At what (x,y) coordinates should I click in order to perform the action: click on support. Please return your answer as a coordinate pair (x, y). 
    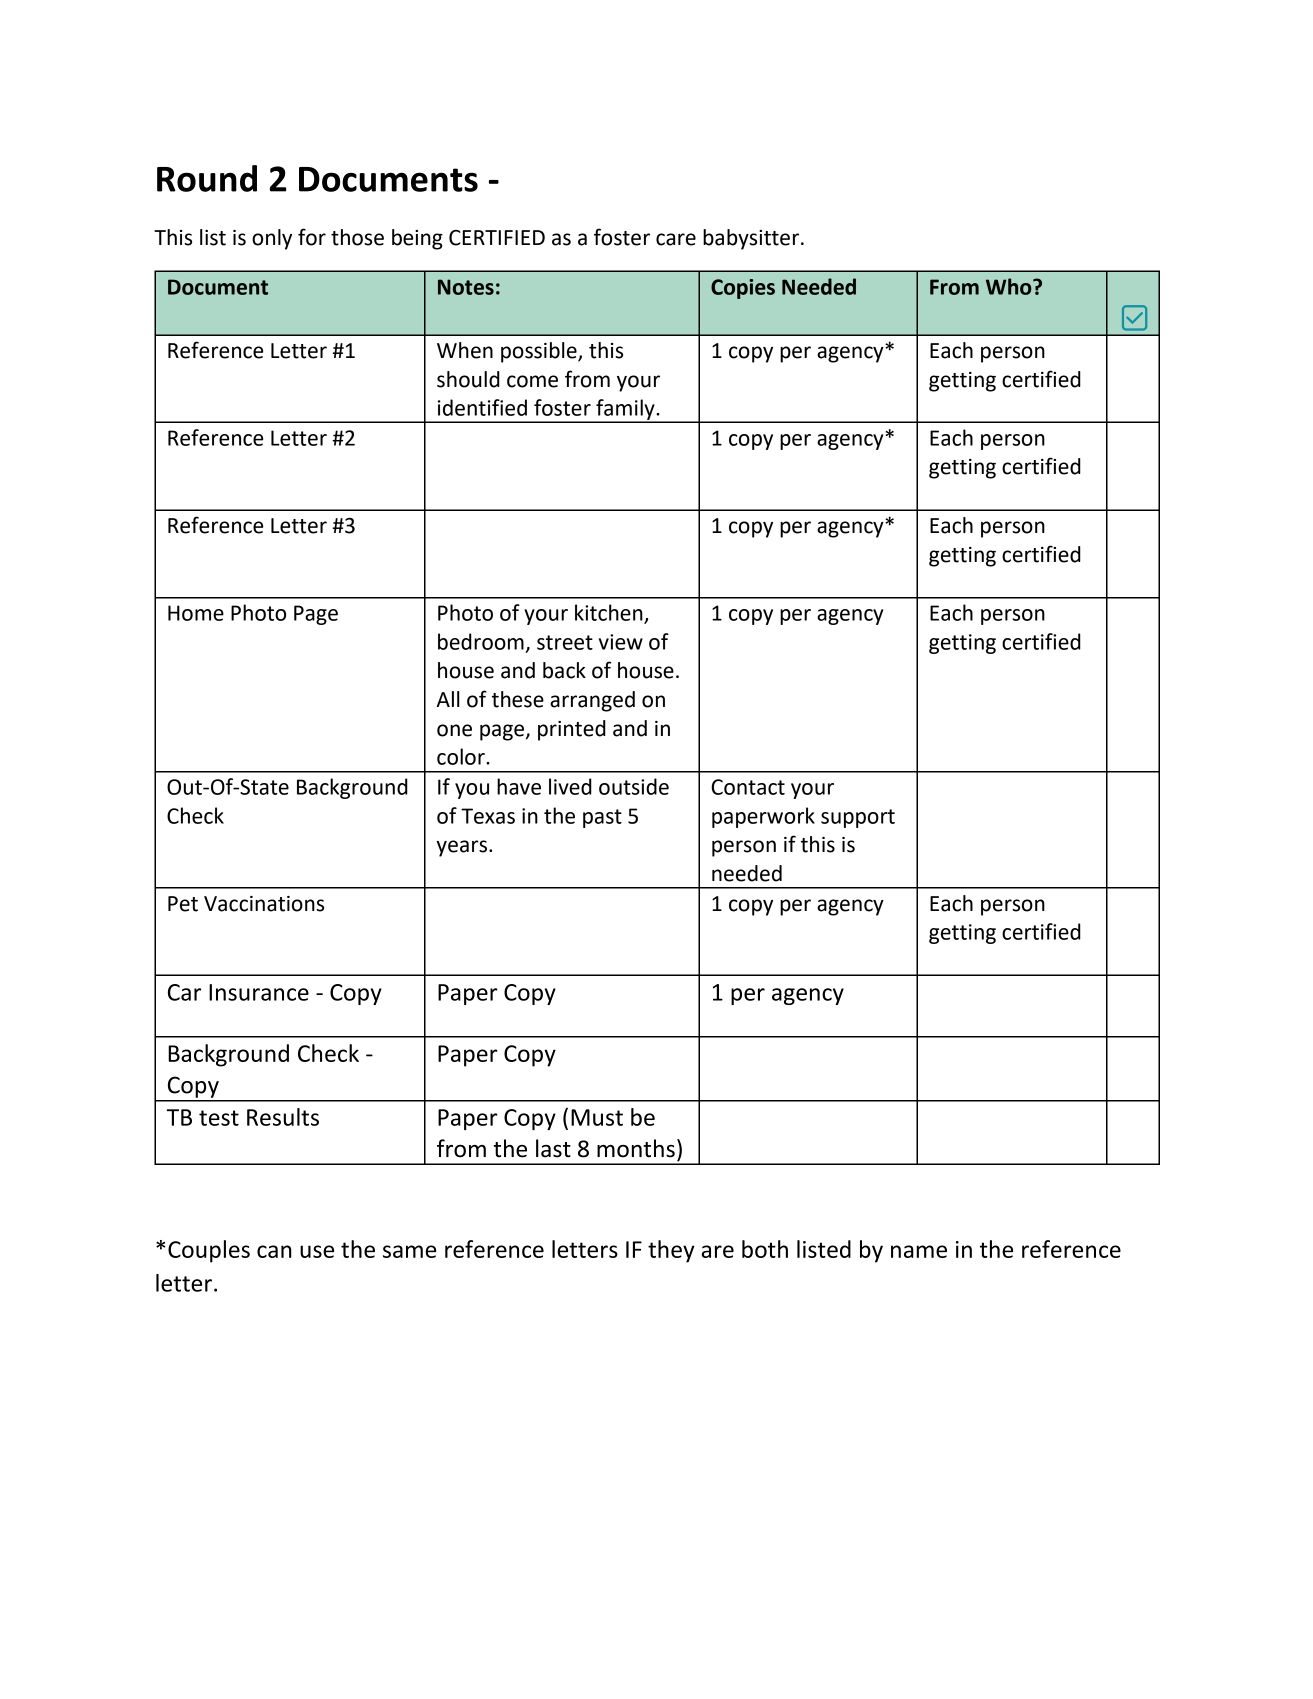
    Looking at the image, I should click on (858, 818).
